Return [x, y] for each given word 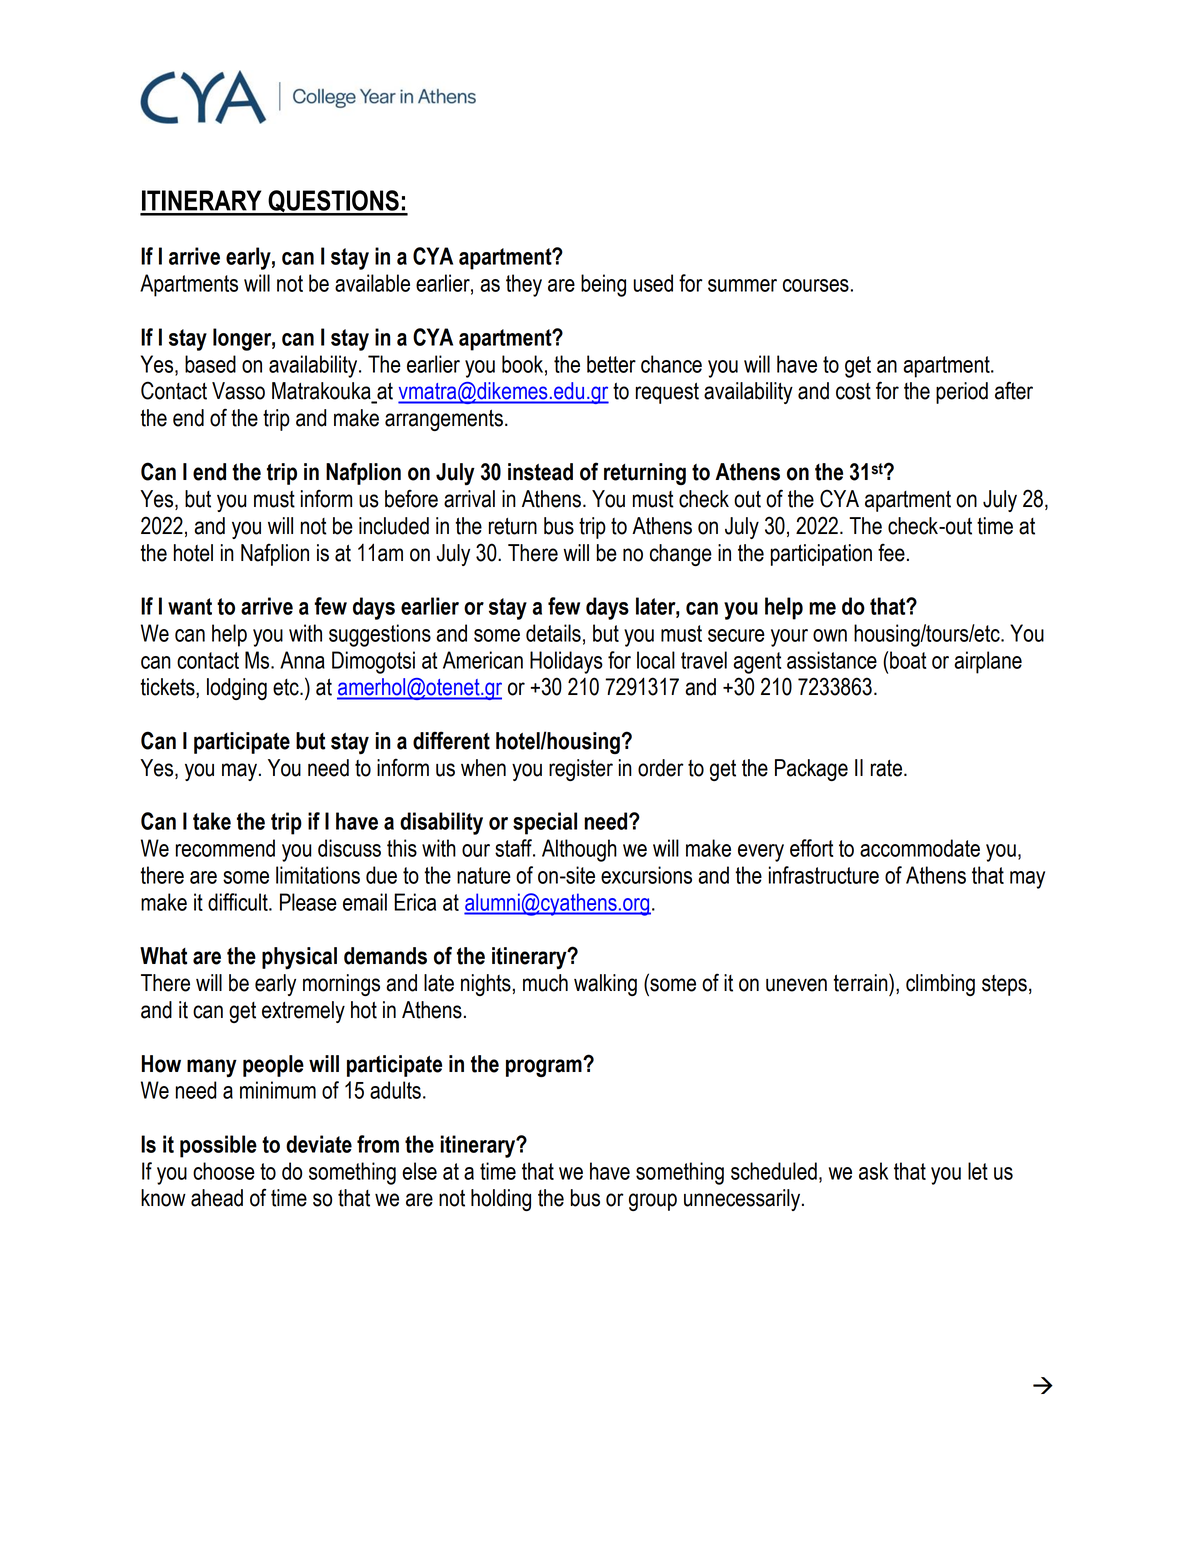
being [603, 285]
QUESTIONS [333, 202]
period [962, 393]
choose [224, 1171]
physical [299, 958]
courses [816, 285]
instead [540, 472]
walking [605, 985]
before [411, 498]
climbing [940, 985]
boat [908, 660]
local [656, 660]
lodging [237, 689]
